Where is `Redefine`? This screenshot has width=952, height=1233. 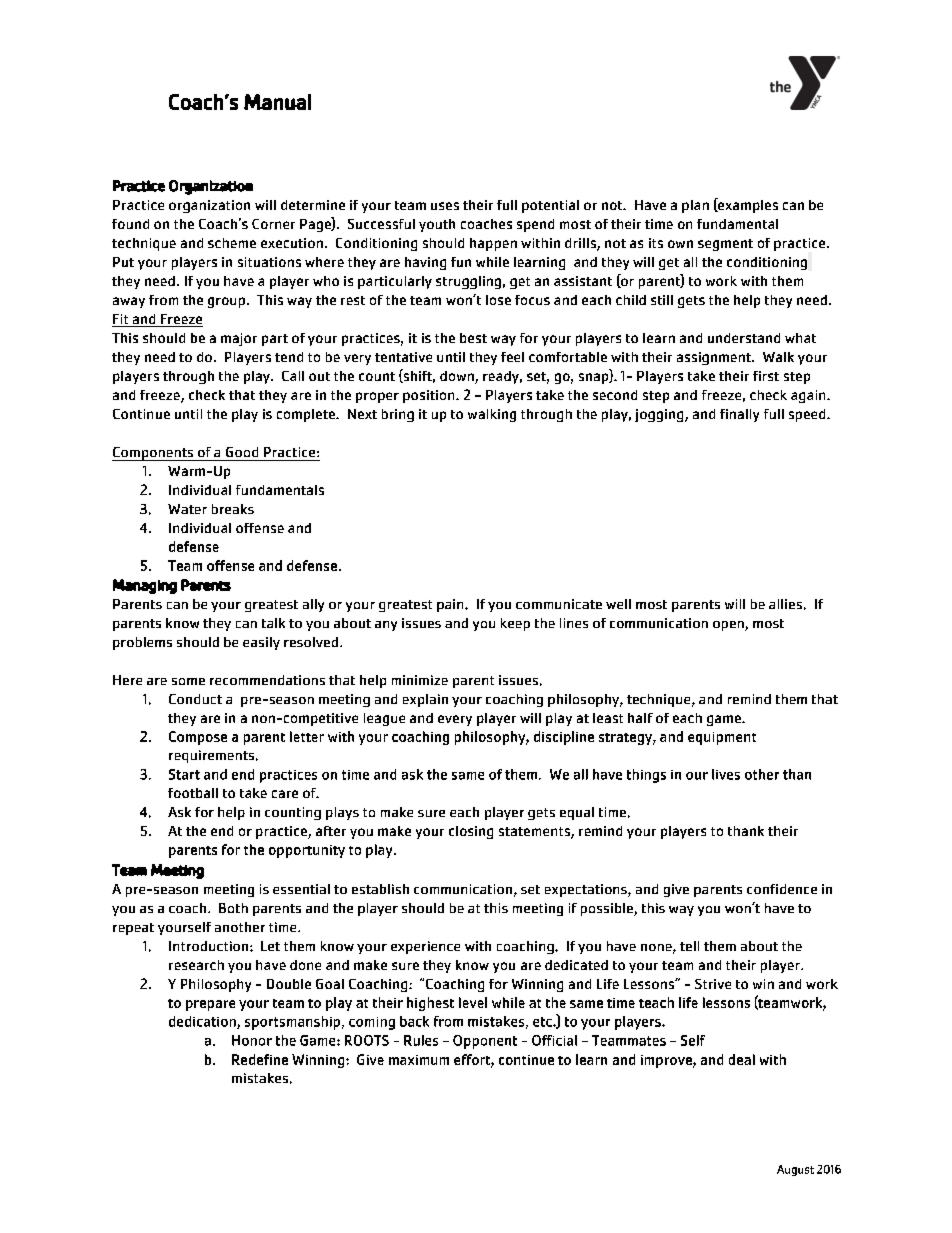 Redefine is located at coordinates (260, 1059).
